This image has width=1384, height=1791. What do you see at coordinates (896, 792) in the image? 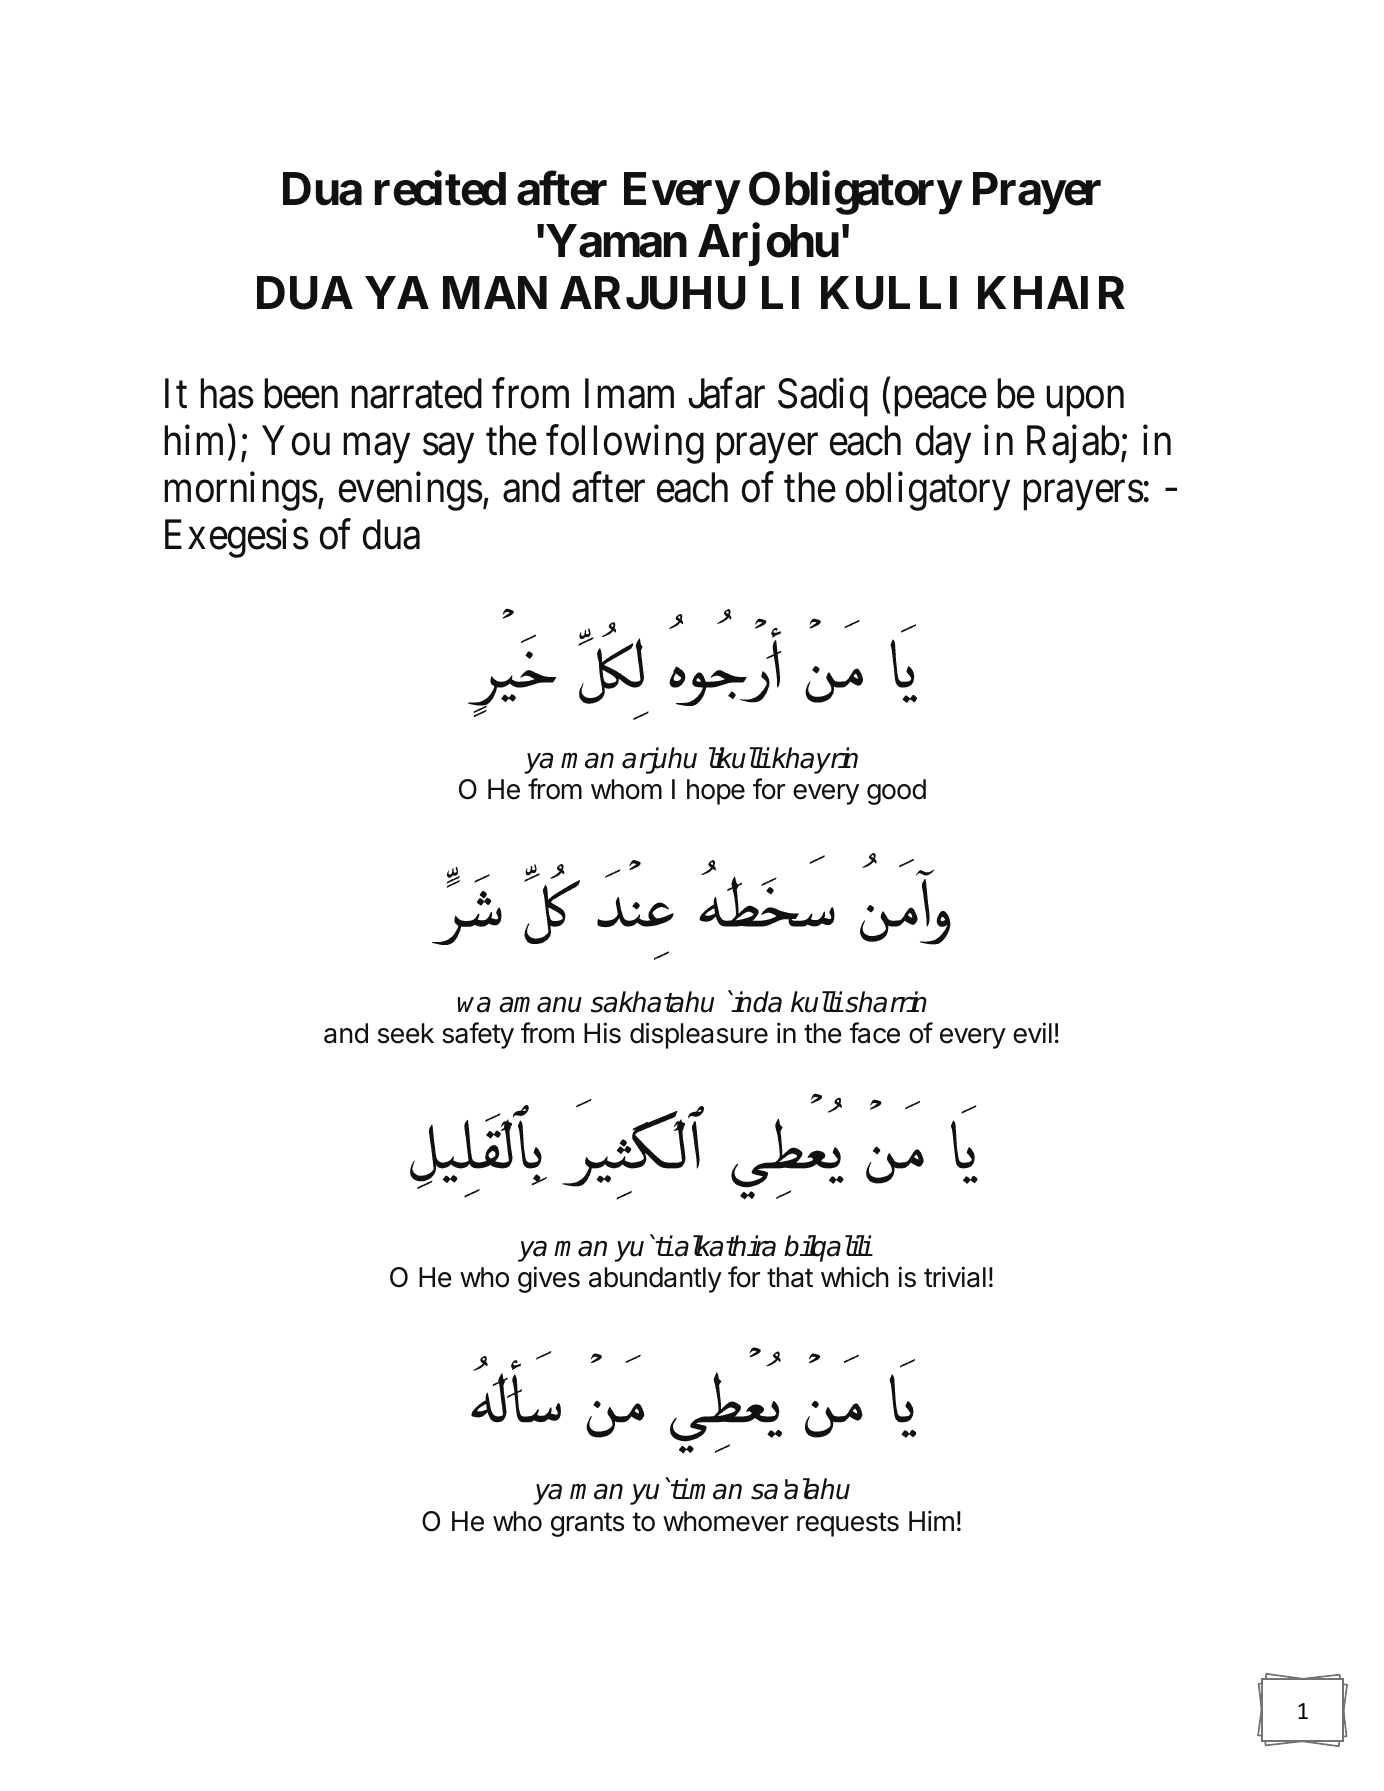
I see `good` at bounding box center [896, 792].
